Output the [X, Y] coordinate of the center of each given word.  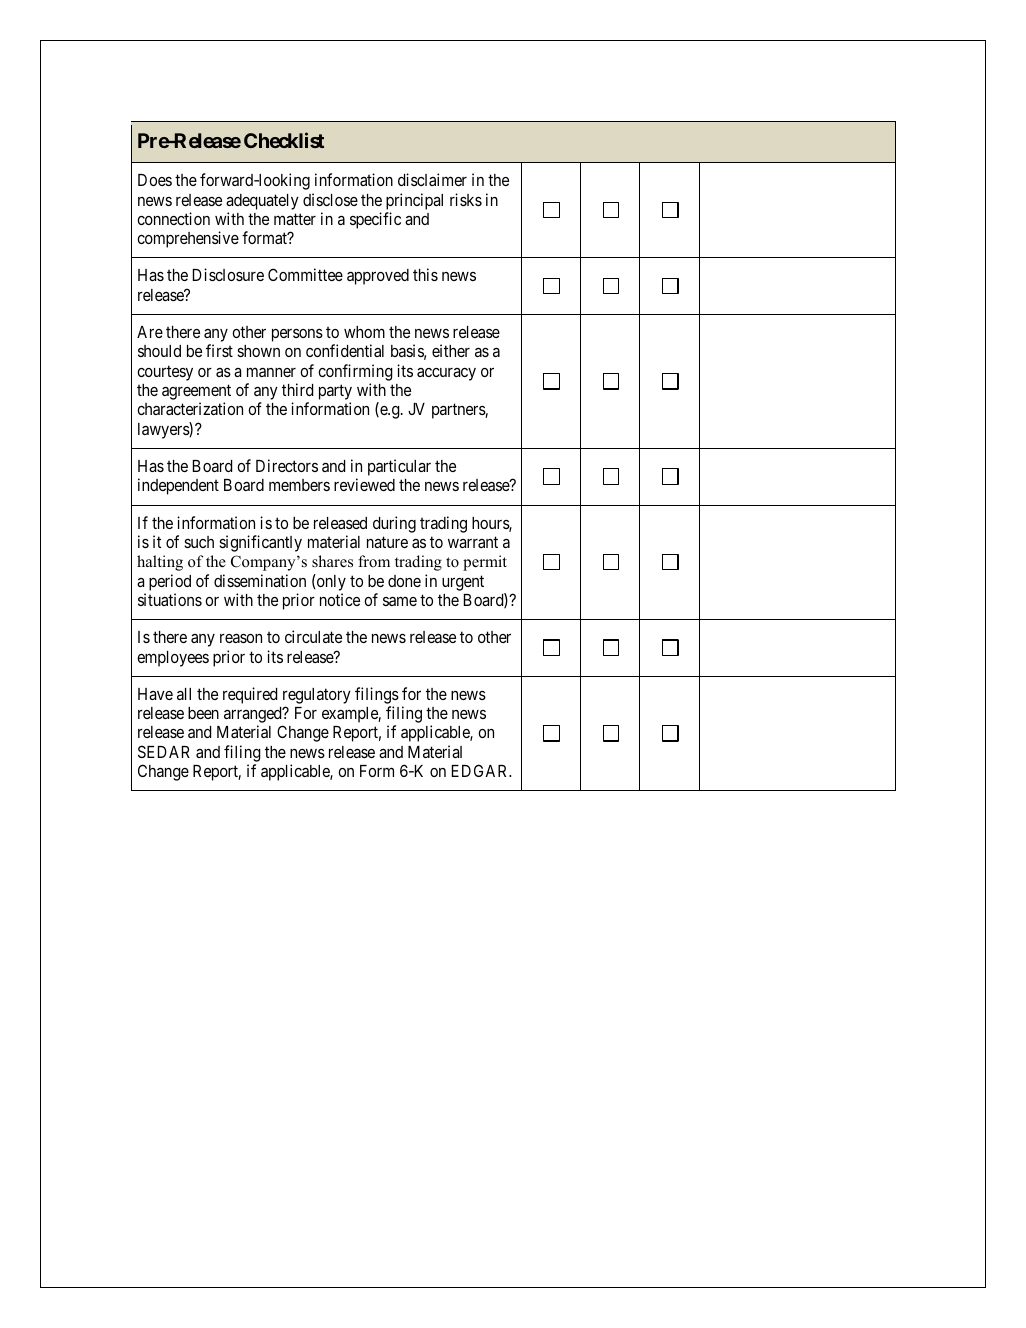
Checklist [284, 140]
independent [178, 486]
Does [155, 180]
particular [399, 467]
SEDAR [164, 751]
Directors [287, 465]
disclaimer [432, 179]
